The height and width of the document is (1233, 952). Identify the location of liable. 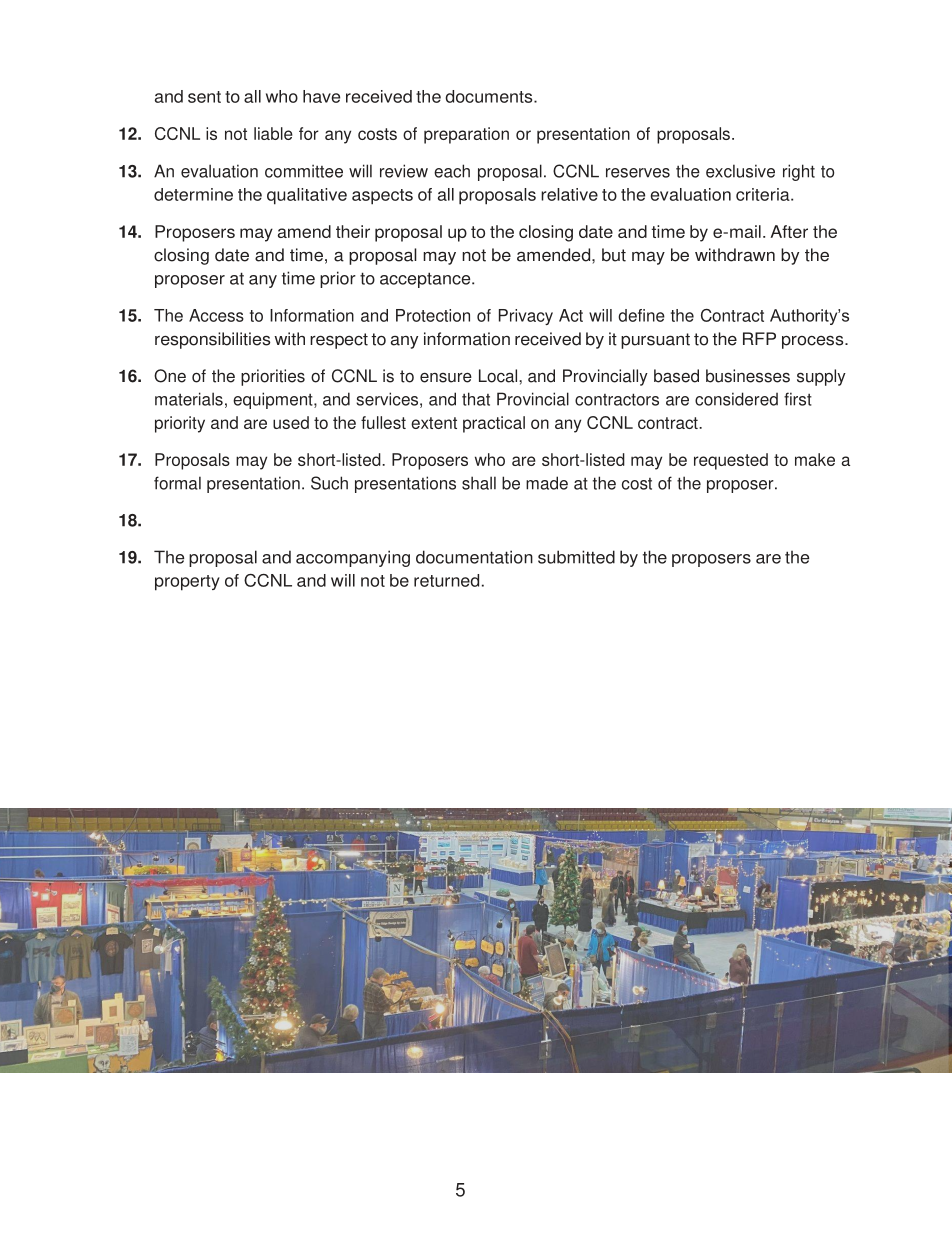
(273, 133).
